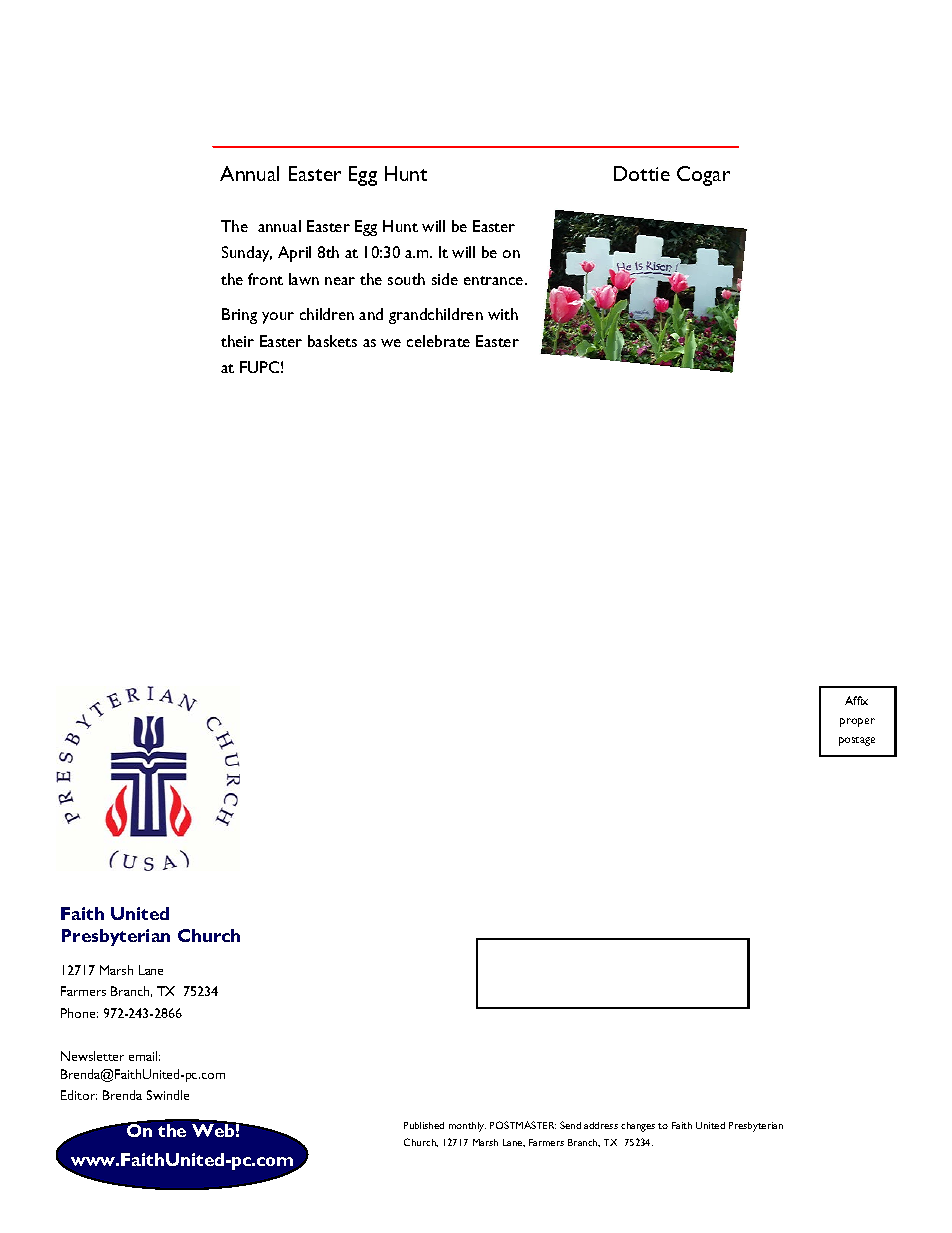 The image size is (952, 1233). Describe the element at coordinates (168, 1095) in the document. I see `Swindle` at that location.
